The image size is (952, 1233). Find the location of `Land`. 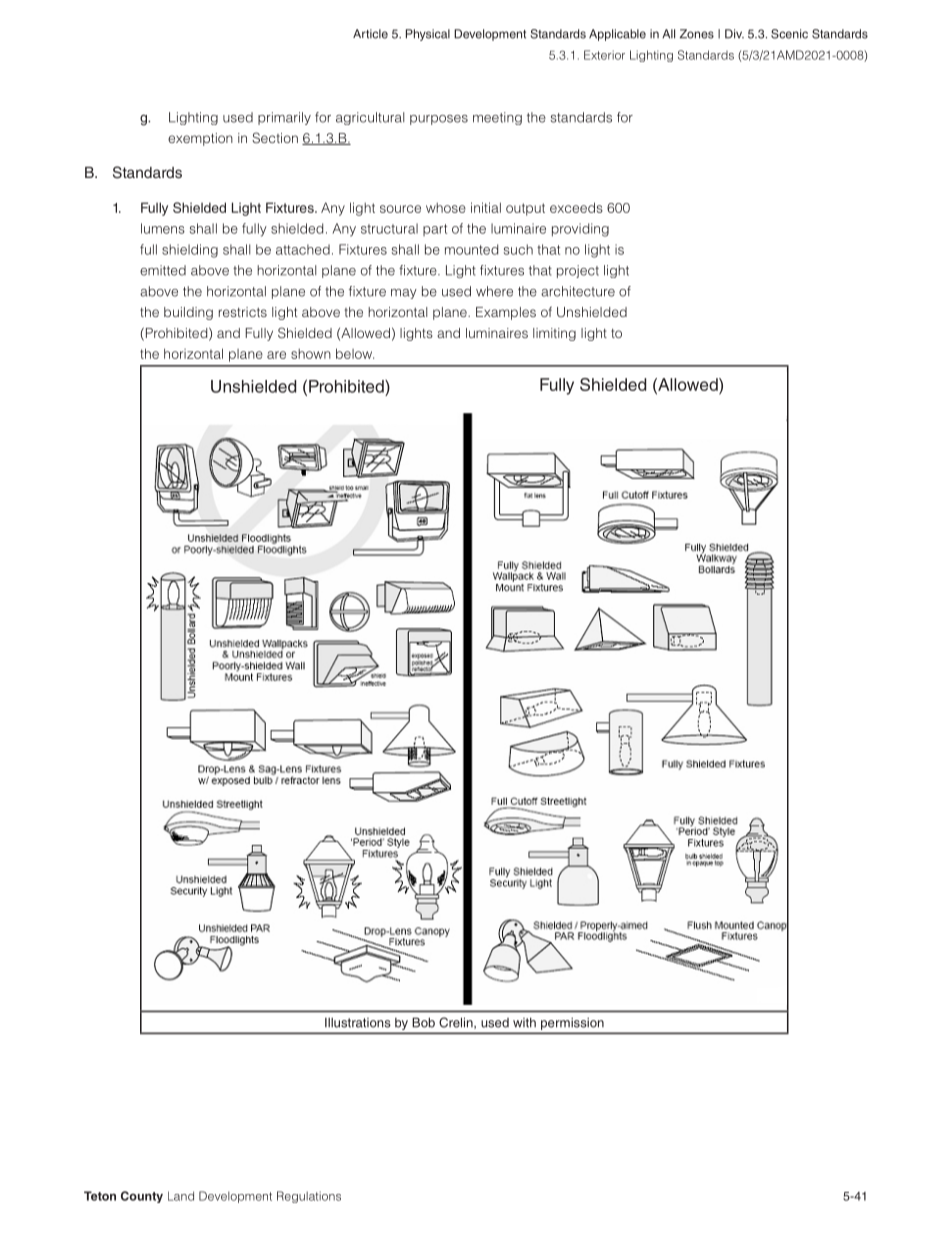

Land is located at coordinates (181, 1196).
